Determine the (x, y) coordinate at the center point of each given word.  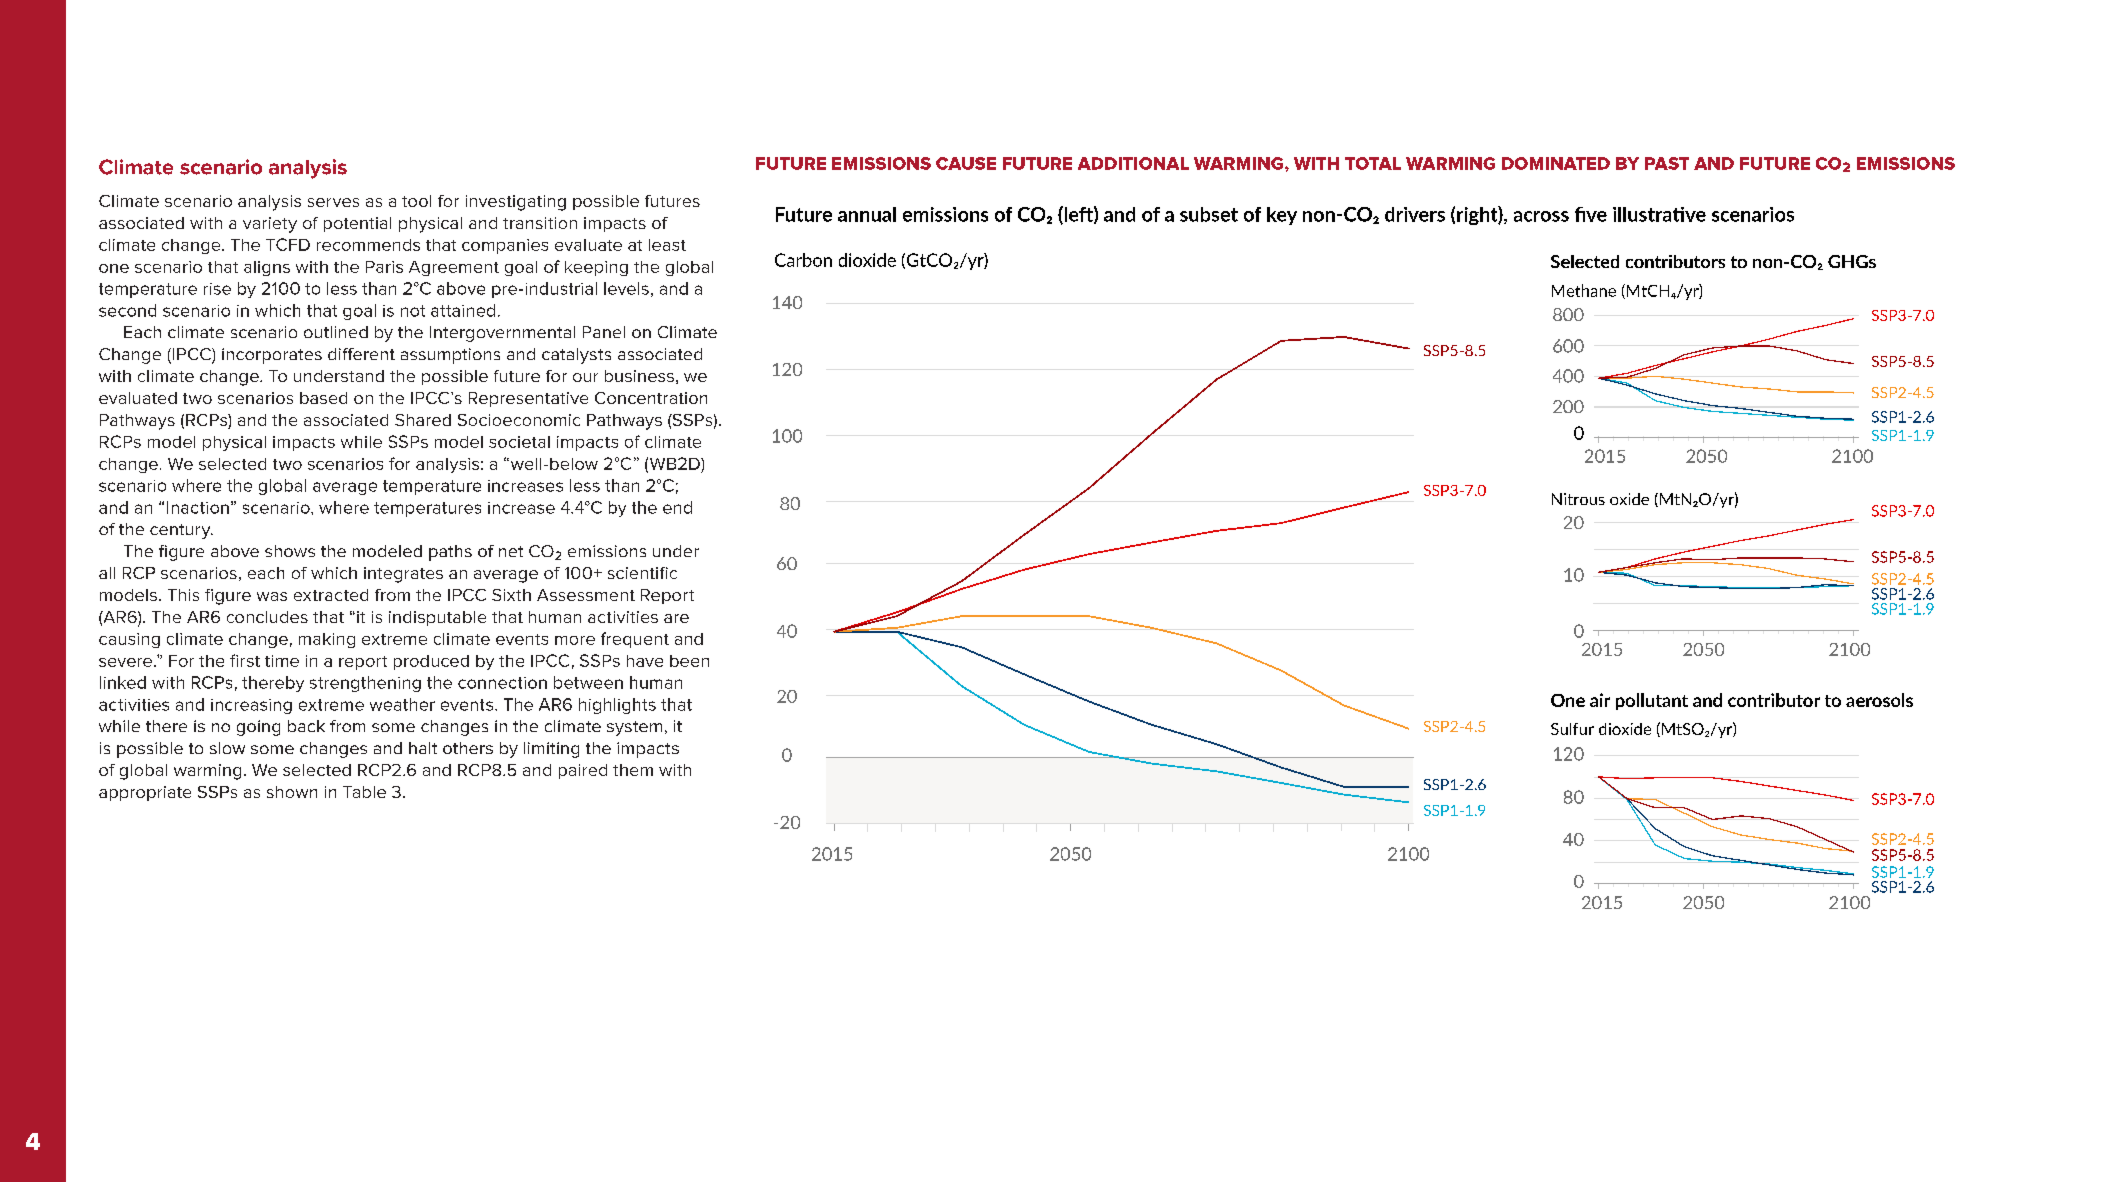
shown (292, 792)
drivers (1415, 214)
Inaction (198, 507)
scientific (642, 573)
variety (270, 225)
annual (867, 214)
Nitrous (1578, 499)
